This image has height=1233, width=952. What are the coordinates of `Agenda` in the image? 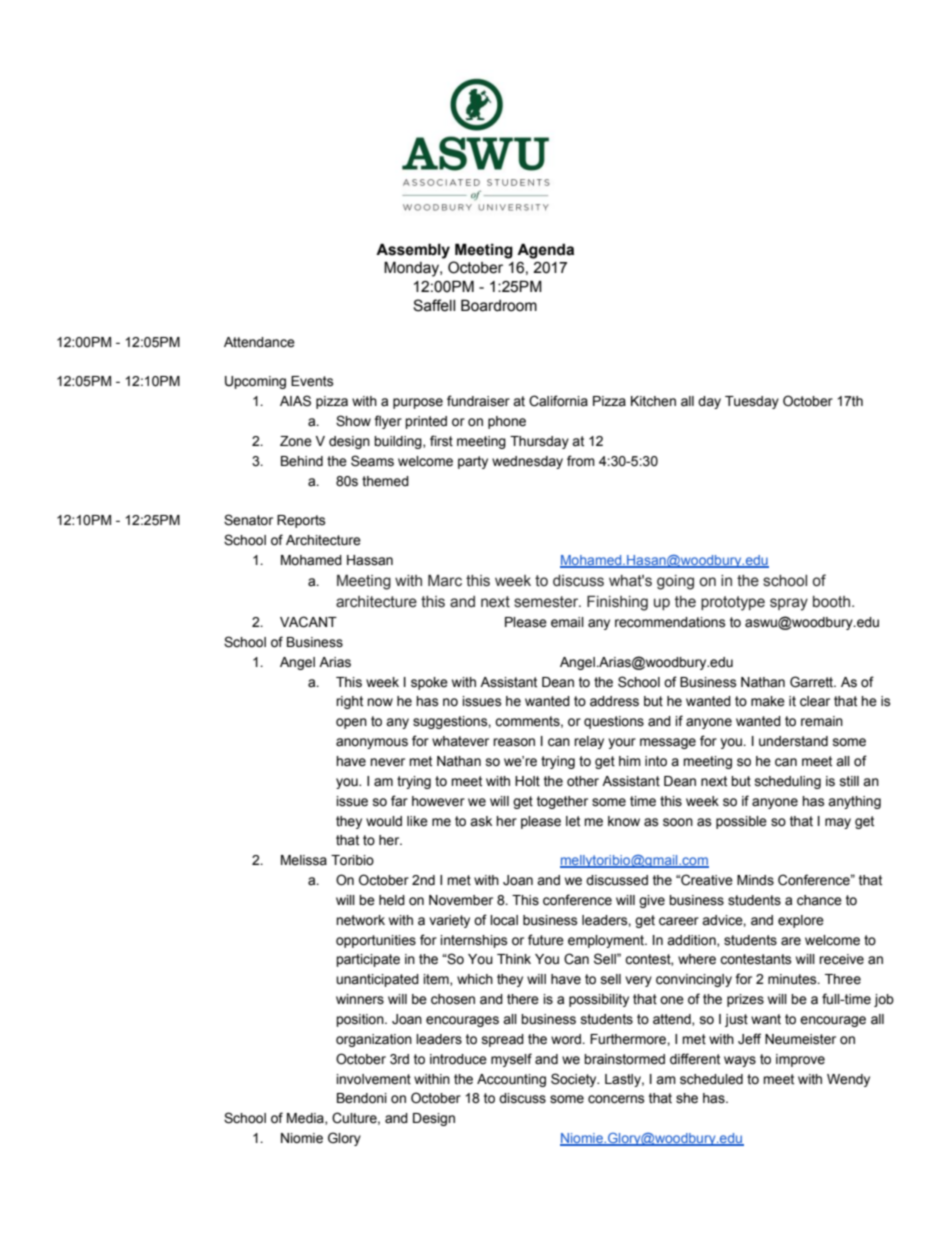 It's located at (545, 251).
